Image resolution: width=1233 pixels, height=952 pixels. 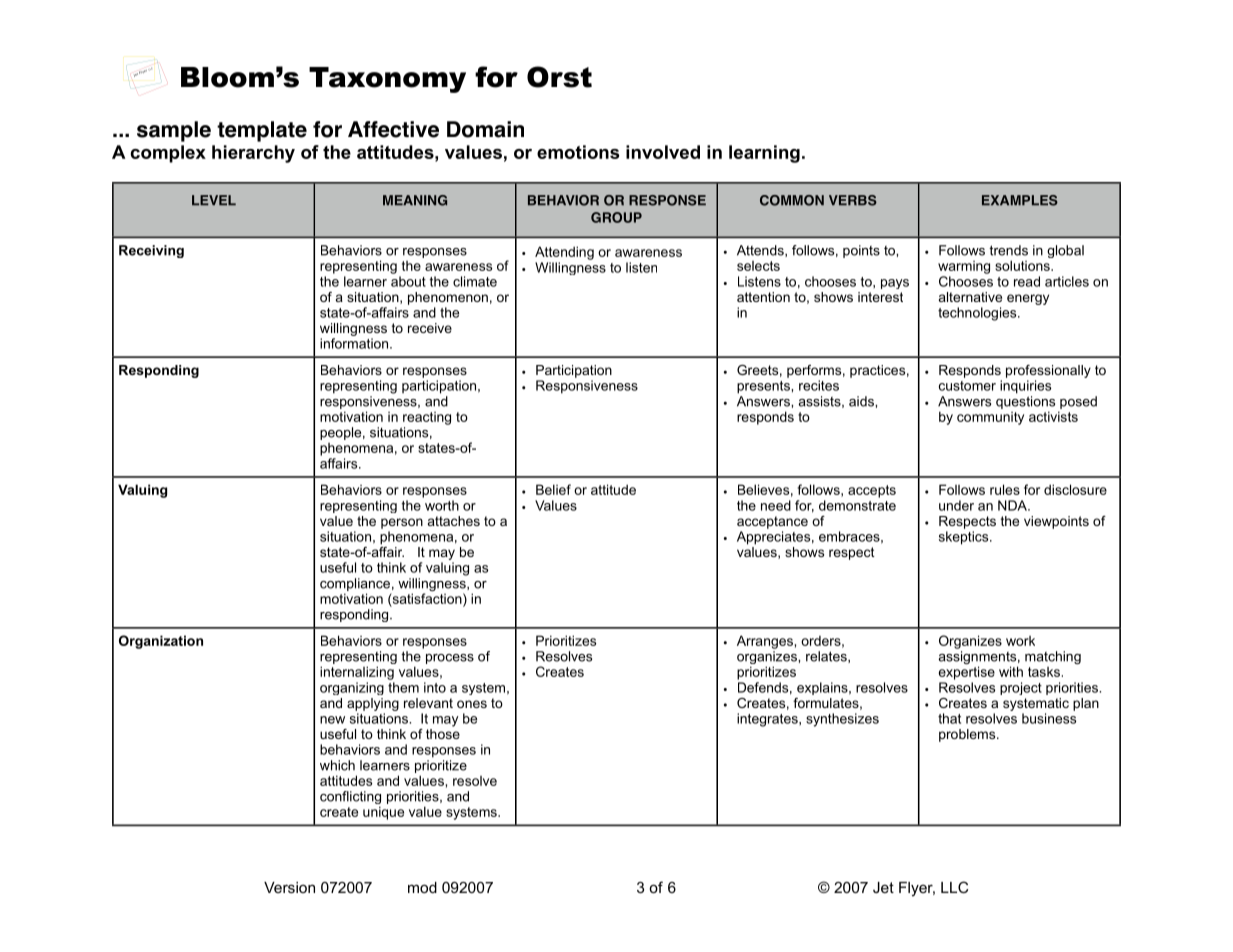 What do you see at coordinates (357, 673) in the document?
I see `internalizing` at bounding box center [357, 673].
